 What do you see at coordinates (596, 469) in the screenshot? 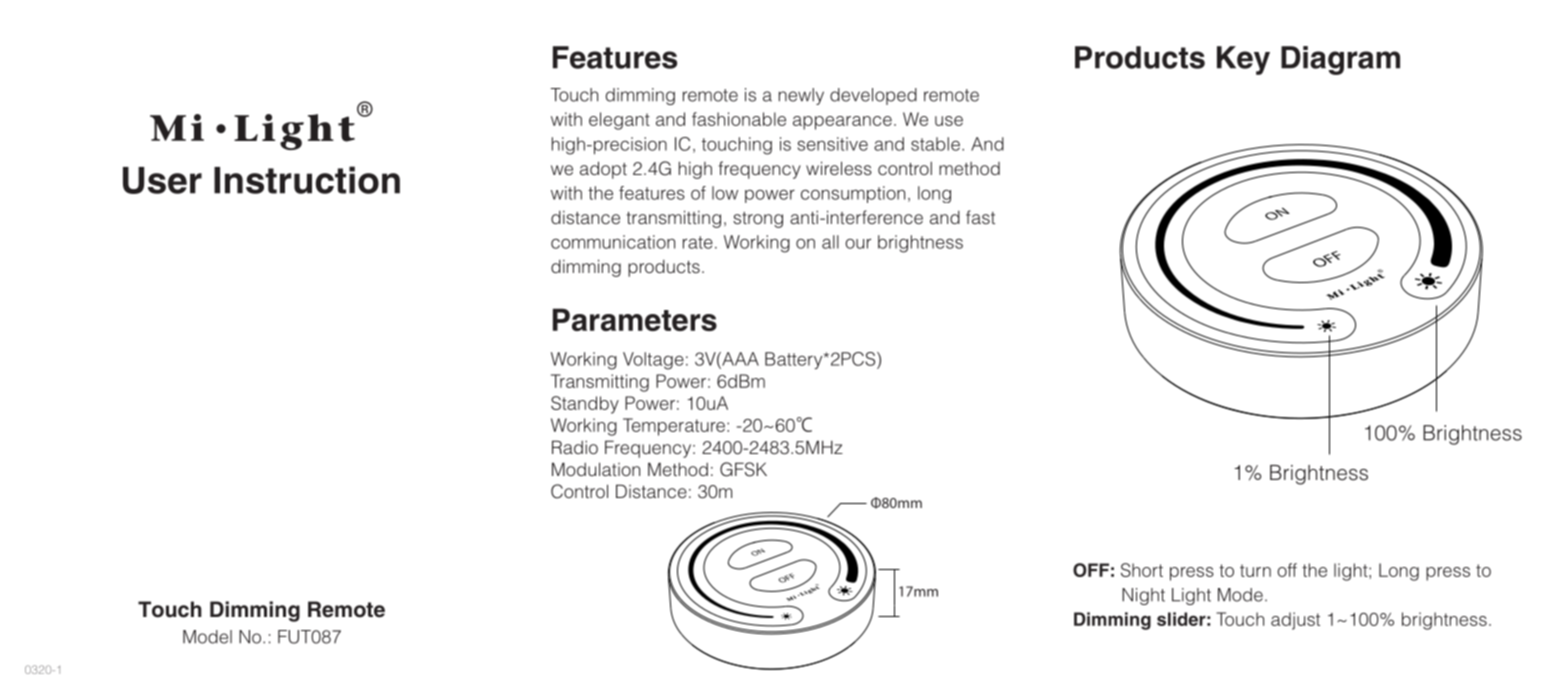
I see `Modulation` at bounding box center [596, 469].
